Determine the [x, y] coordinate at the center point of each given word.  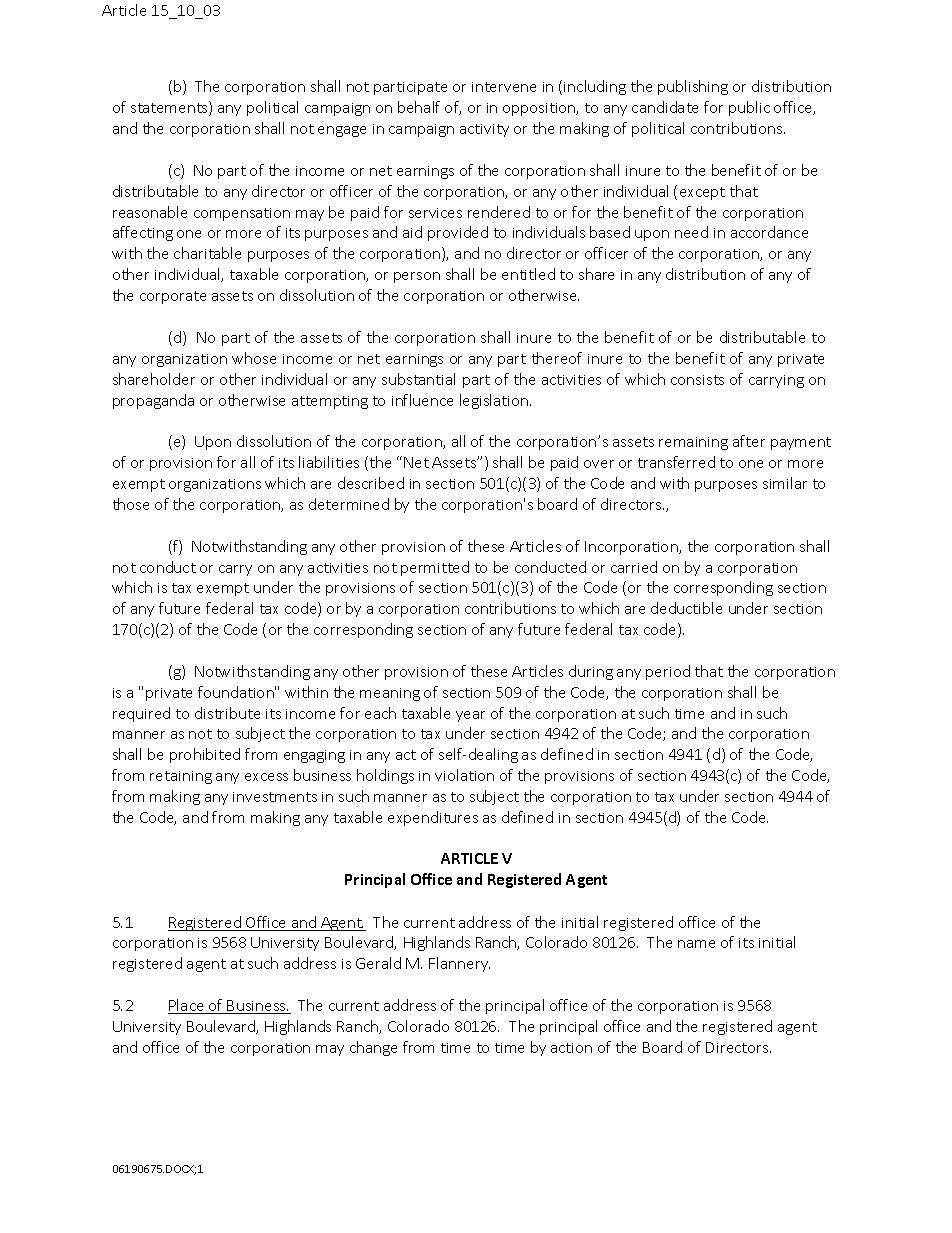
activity [484, 130]
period [668, 672]
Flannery [459, 964]
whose [254, 358]
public [749, 108]
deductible [686, 608]
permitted [435, 568]
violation [464, 775]
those [131, 504]
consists [697, 380]
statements [170, 108]
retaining [181, 777]
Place [187, 1006]
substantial [418, 379]
